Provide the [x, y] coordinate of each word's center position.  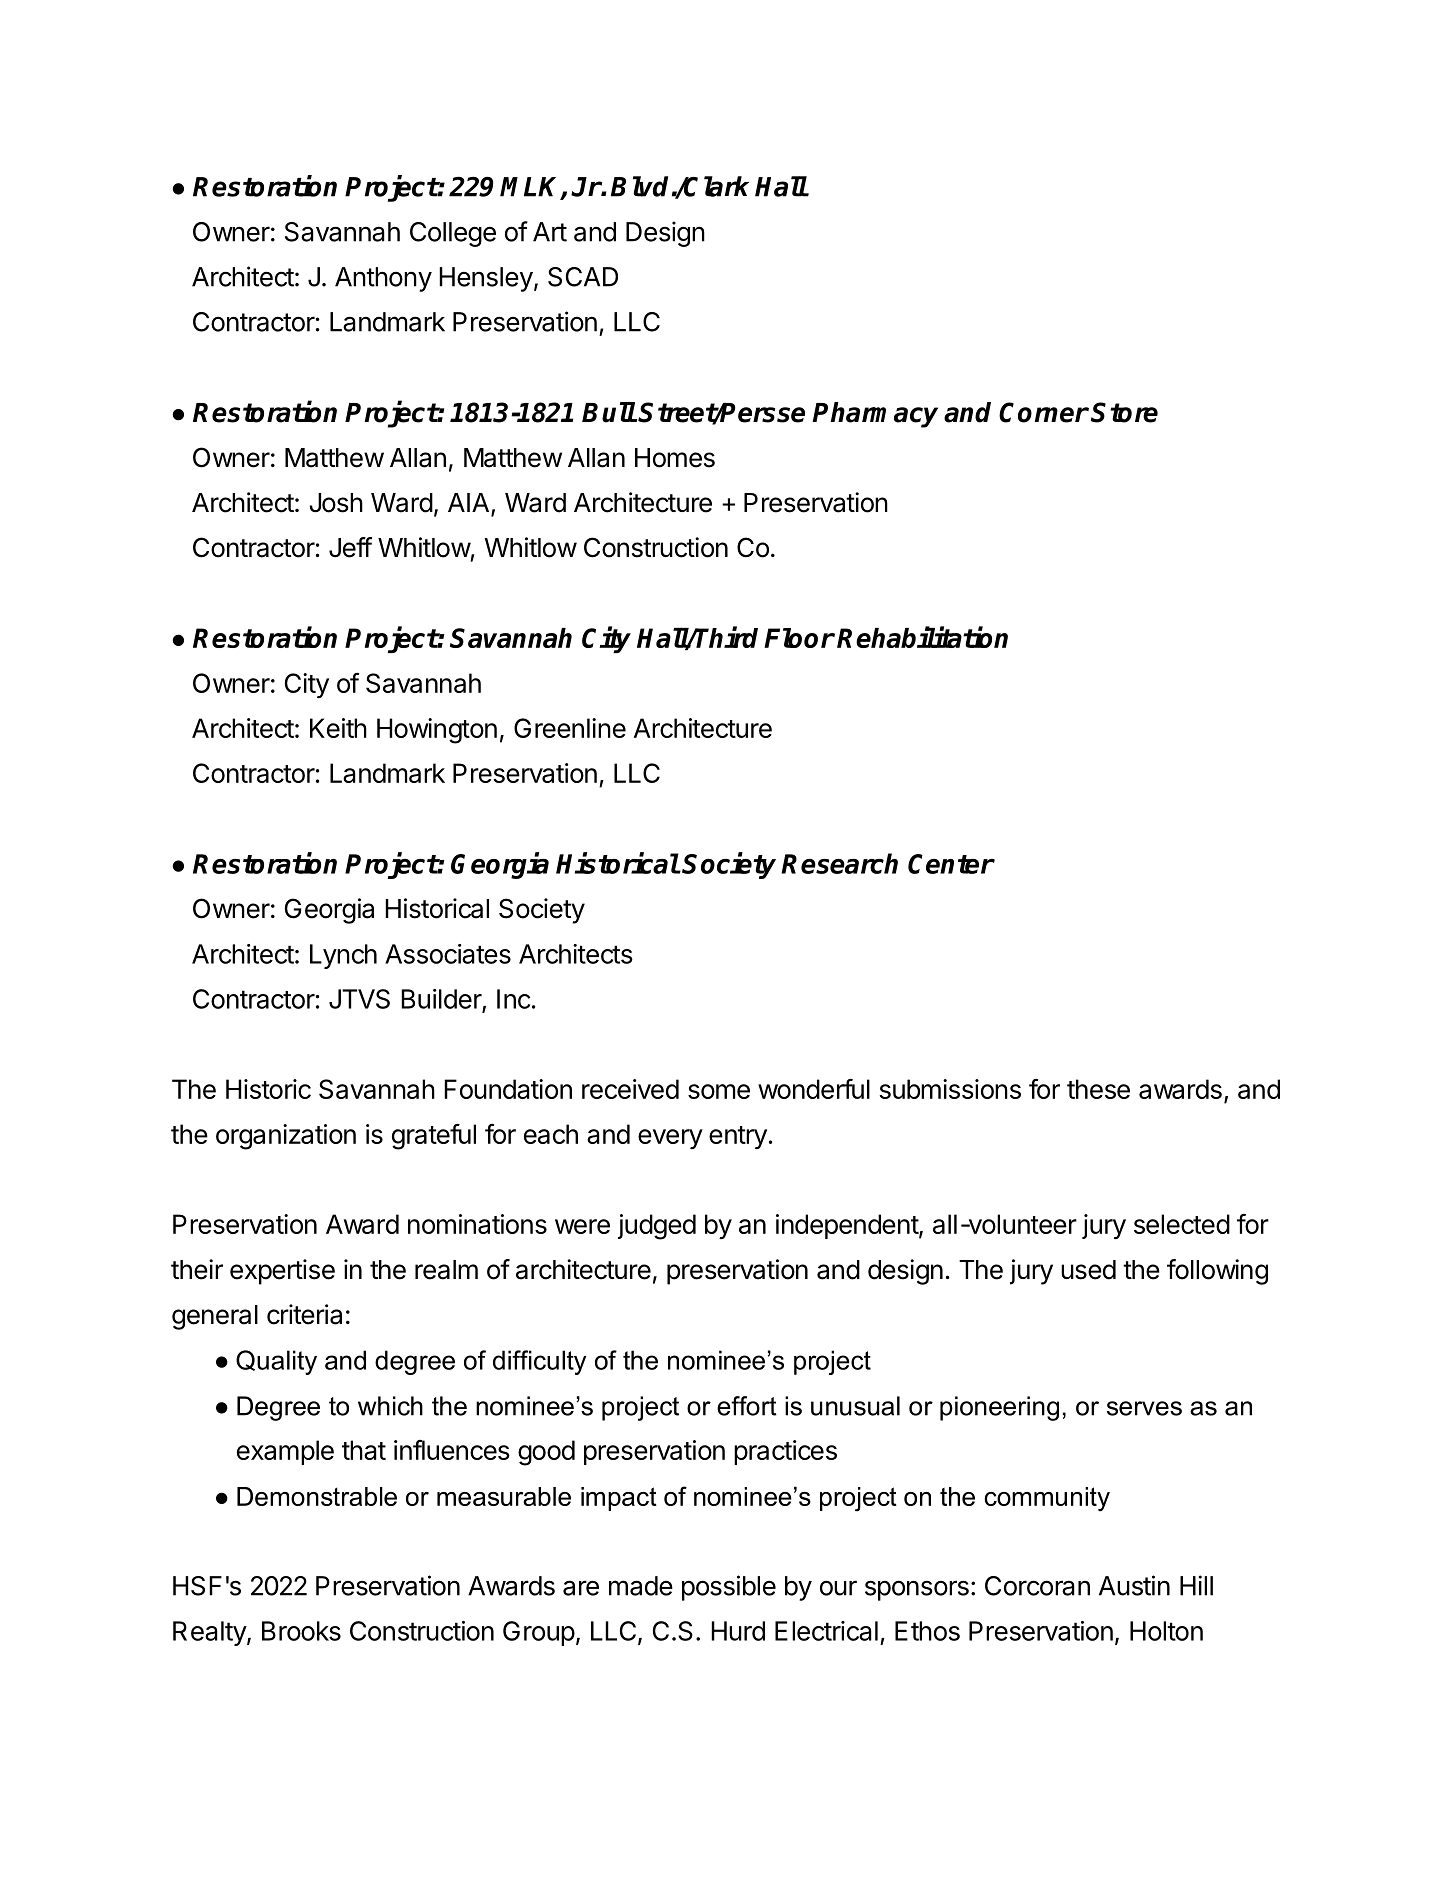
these [1098, 1089]
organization [286, 1137]
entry [738, 1137]
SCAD [583, 277]
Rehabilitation [922, 637]
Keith [338, 728]
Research [839, 863]
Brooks [301, 1631]
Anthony [383, 279]
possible [729, 1588]
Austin [1134, 1585]
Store [1124, 412]
